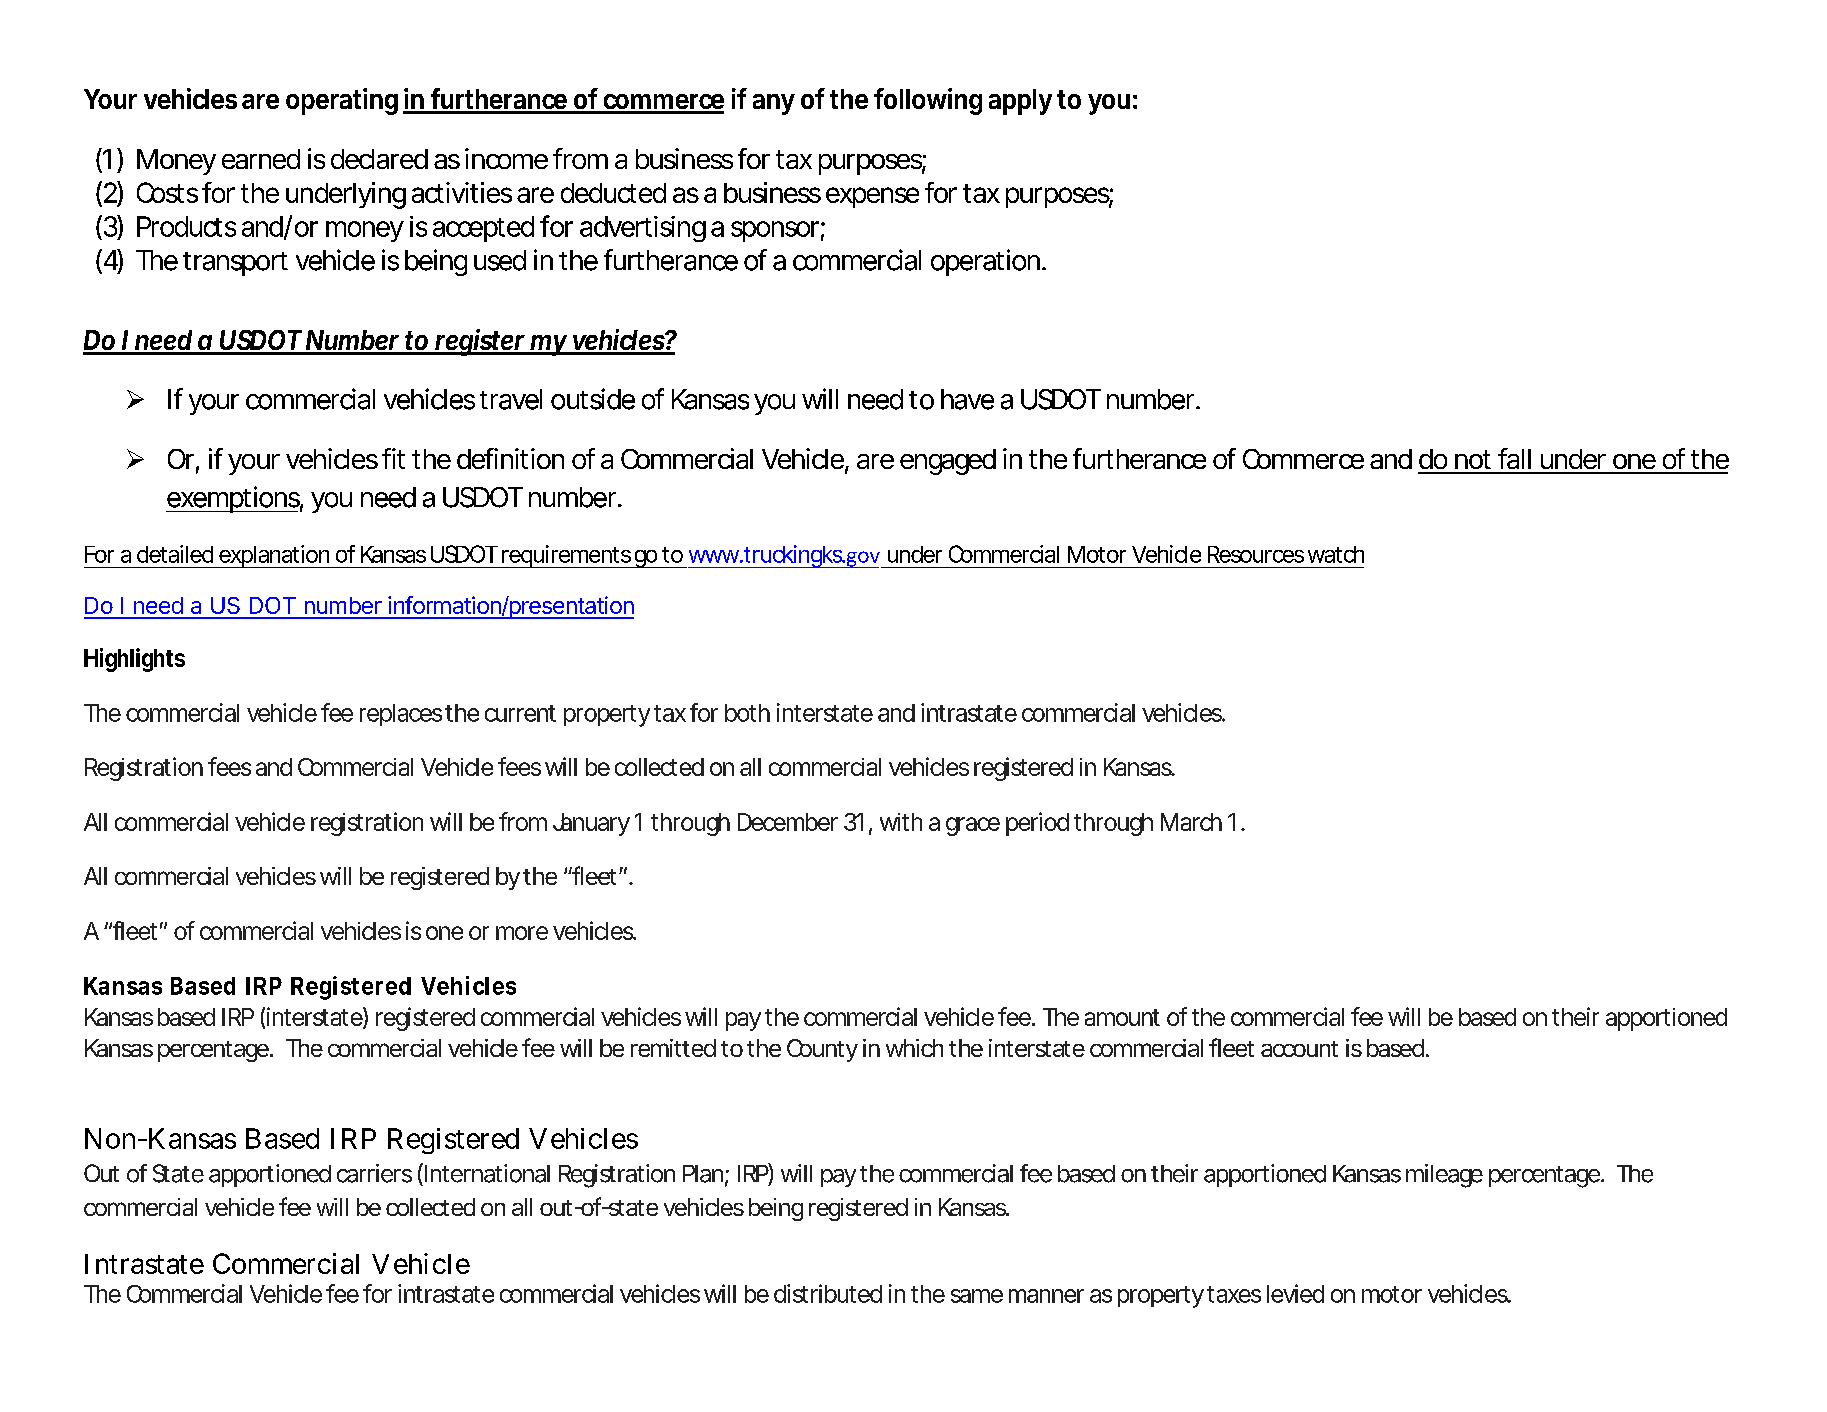 The image size is (1827, 1412). Describe the element at coordinates (1299, 1049) in the screenshot. I see `account` at that location.
